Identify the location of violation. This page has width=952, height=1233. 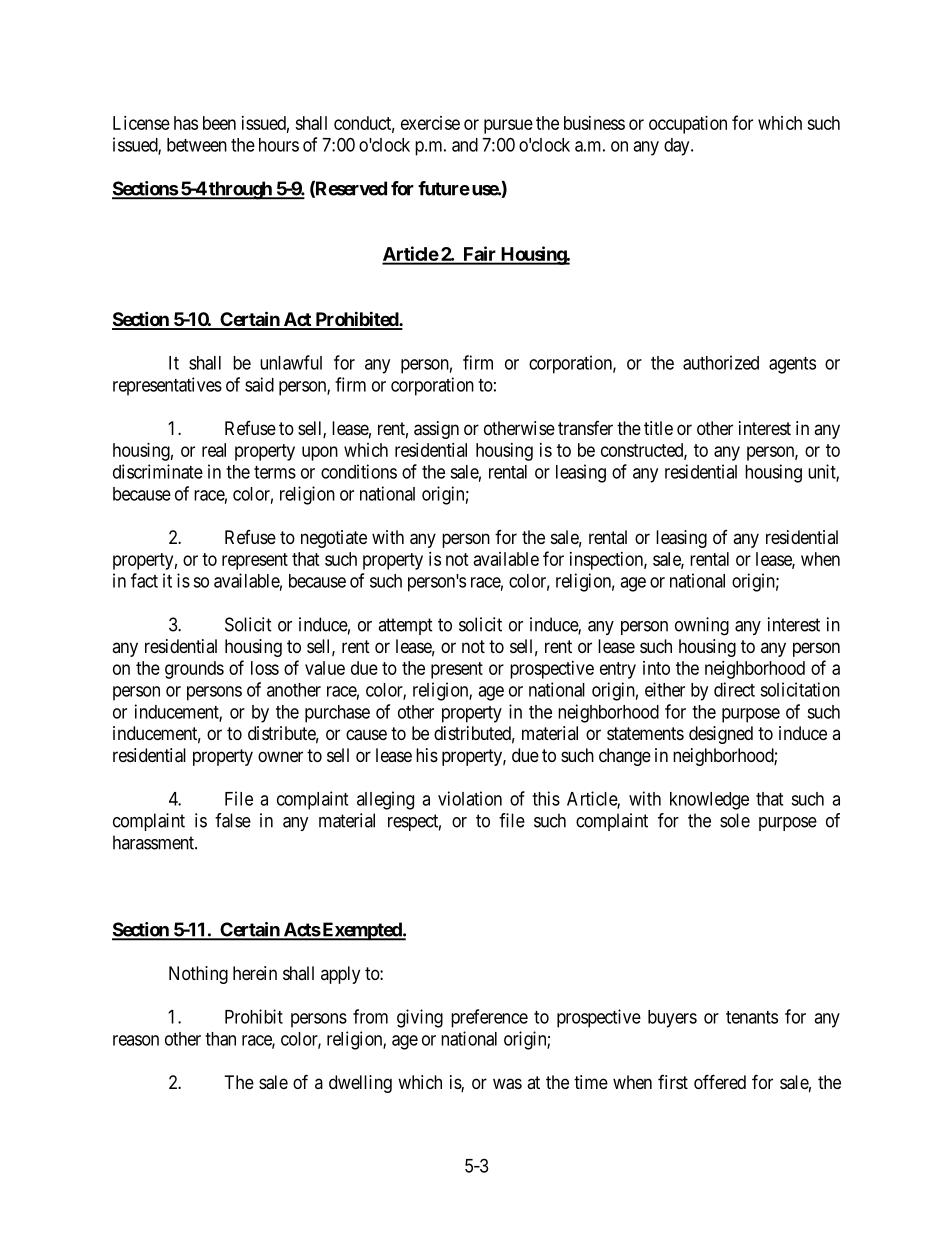
(470, 798).
